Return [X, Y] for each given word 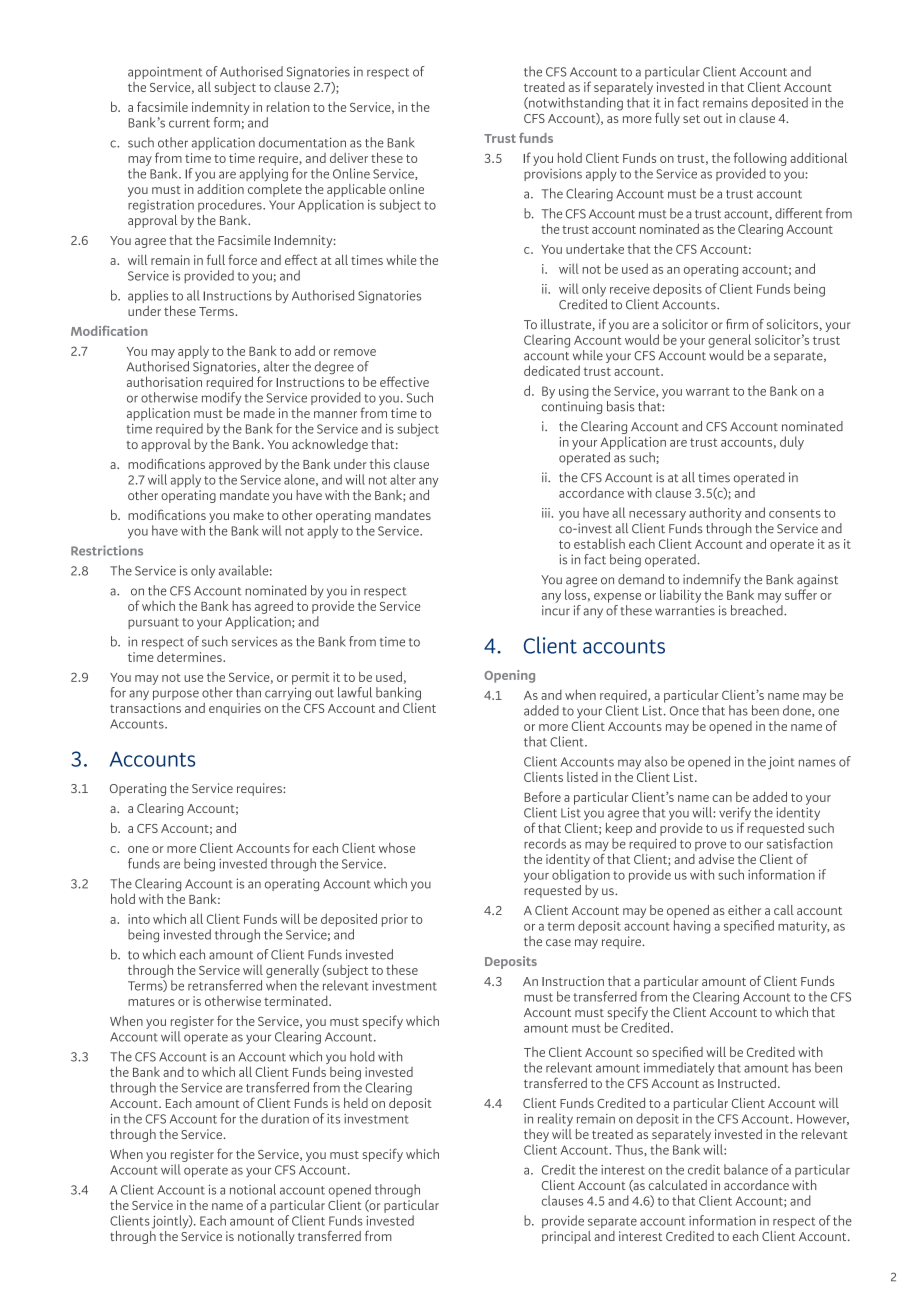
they [536, 1135]
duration [285, 1118]
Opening [509, 676]
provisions [553, 175]
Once [684, 711]
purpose [176, 695]
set [691, 118]
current [189, 123]
